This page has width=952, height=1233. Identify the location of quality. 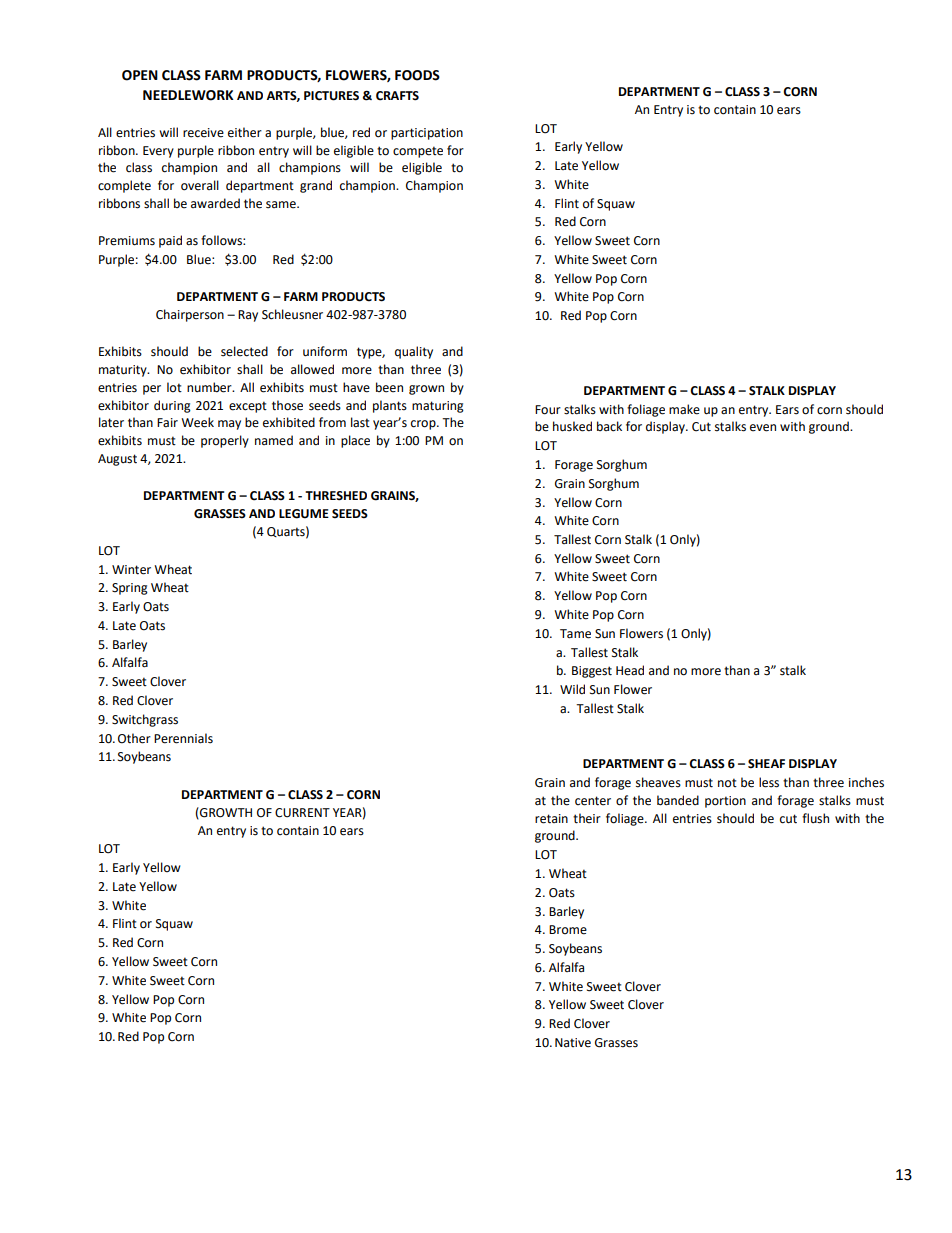
(414, 352).
